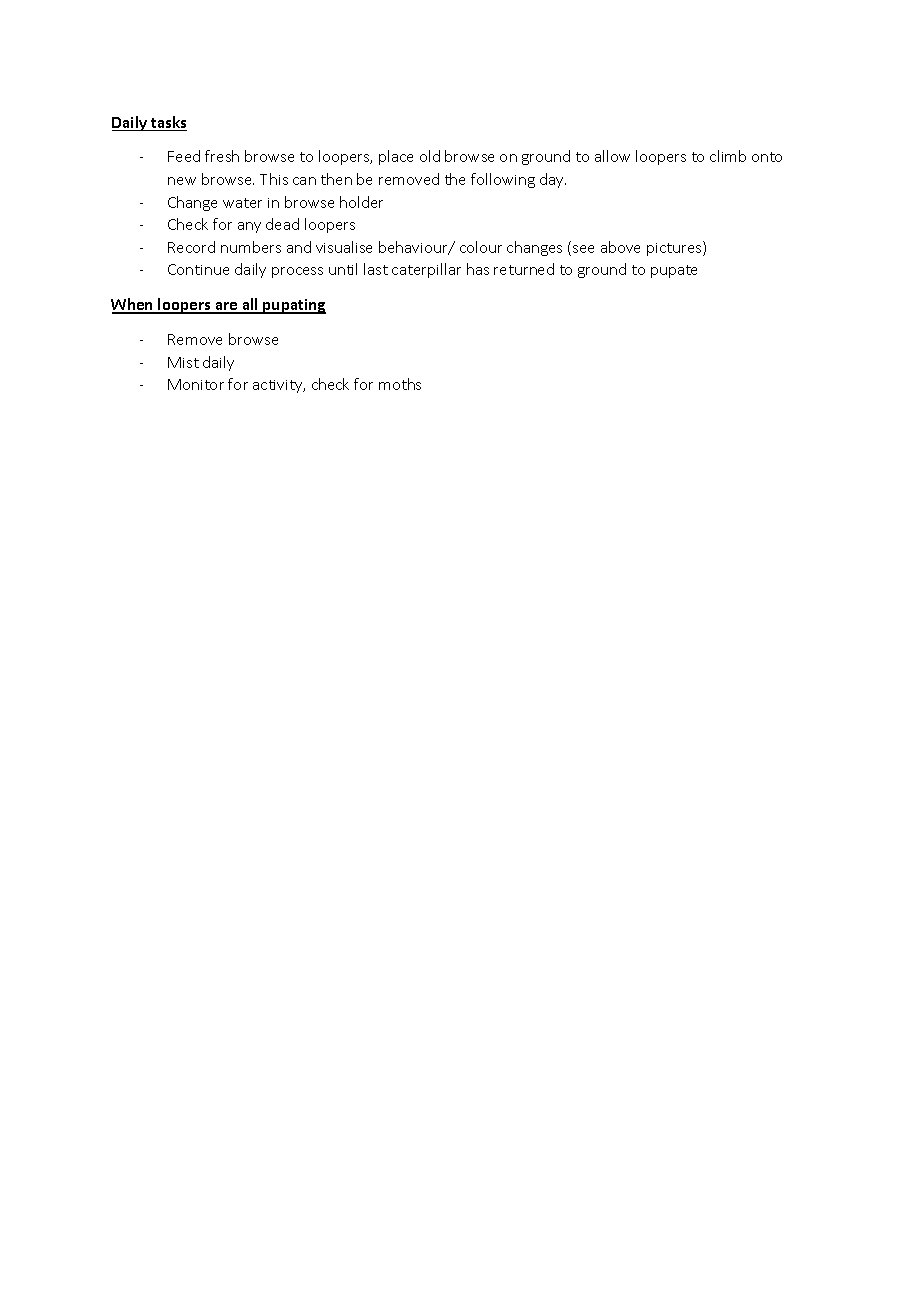 Image resolution: width=924 pixels, height=1308 pixels. I want to click on climb, so click(728, 156).
